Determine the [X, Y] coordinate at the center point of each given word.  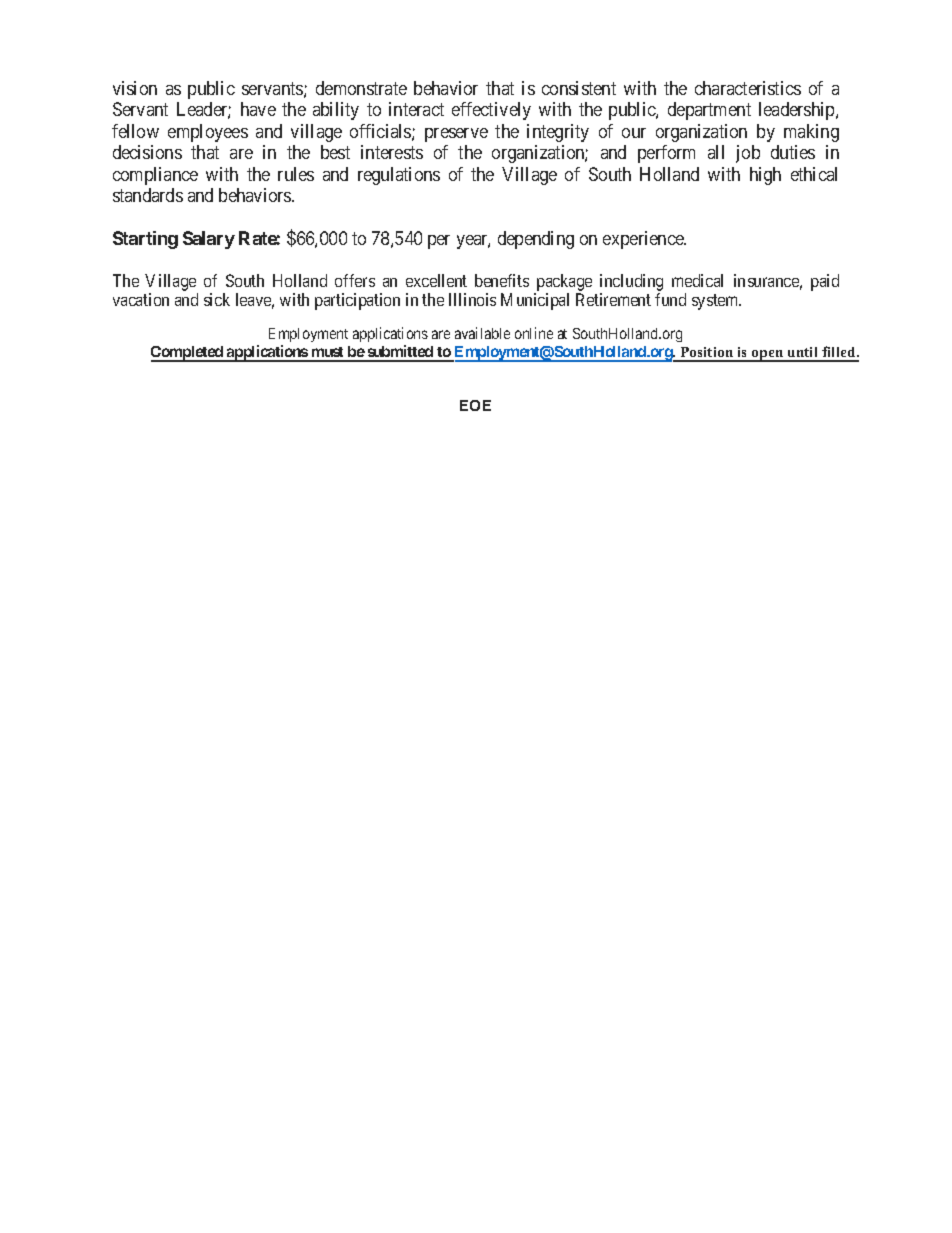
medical [697, 280]
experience [644, 240]
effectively [491, 111]
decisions [147, 152]
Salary [209, 240]
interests [392, 152]
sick [217, 299]
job [748, 154]
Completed [188, 354]
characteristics [748, 88]
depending [536, 240]
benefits [502, 280]
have [258, 109]
